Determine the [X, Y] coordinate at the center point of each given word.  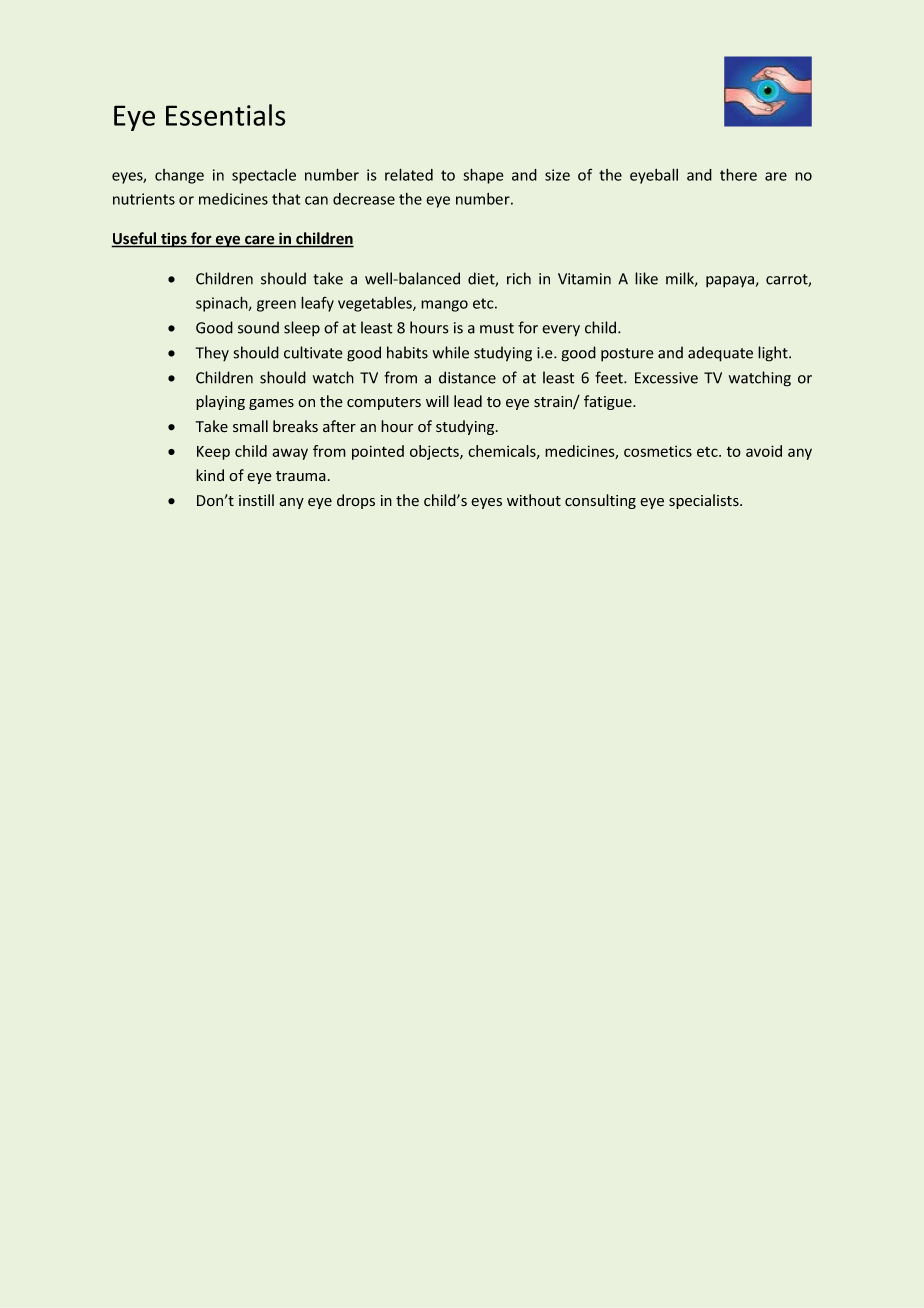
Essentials [226, 115]
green [276, 306]
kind [210, 475]
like [646, 278]
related [409, 174]
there [738, 174]
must [497, 328]
